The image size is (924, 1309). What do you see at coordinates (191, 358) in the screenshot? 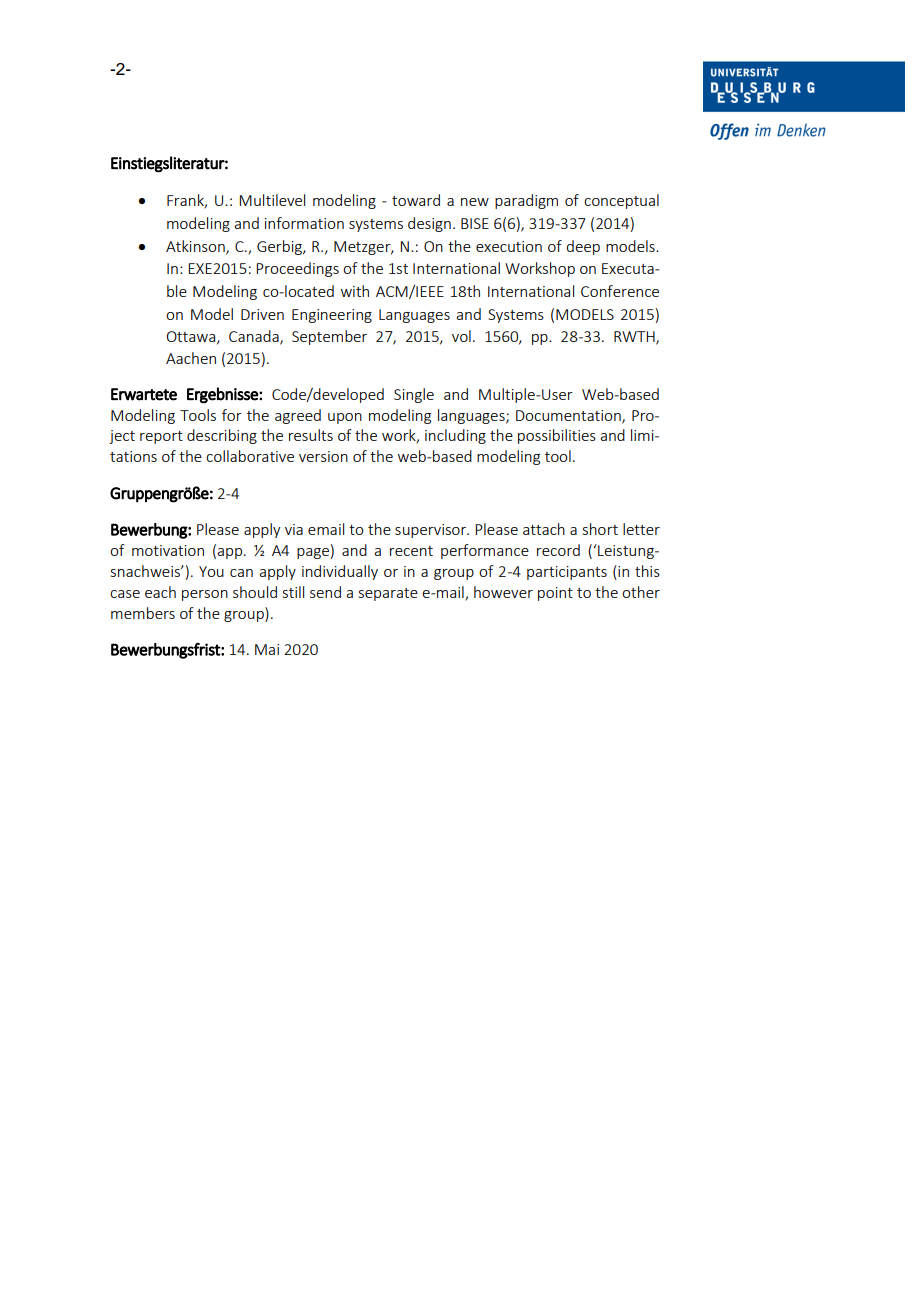
I see `Aachen` at bounding box center [191, 358].
